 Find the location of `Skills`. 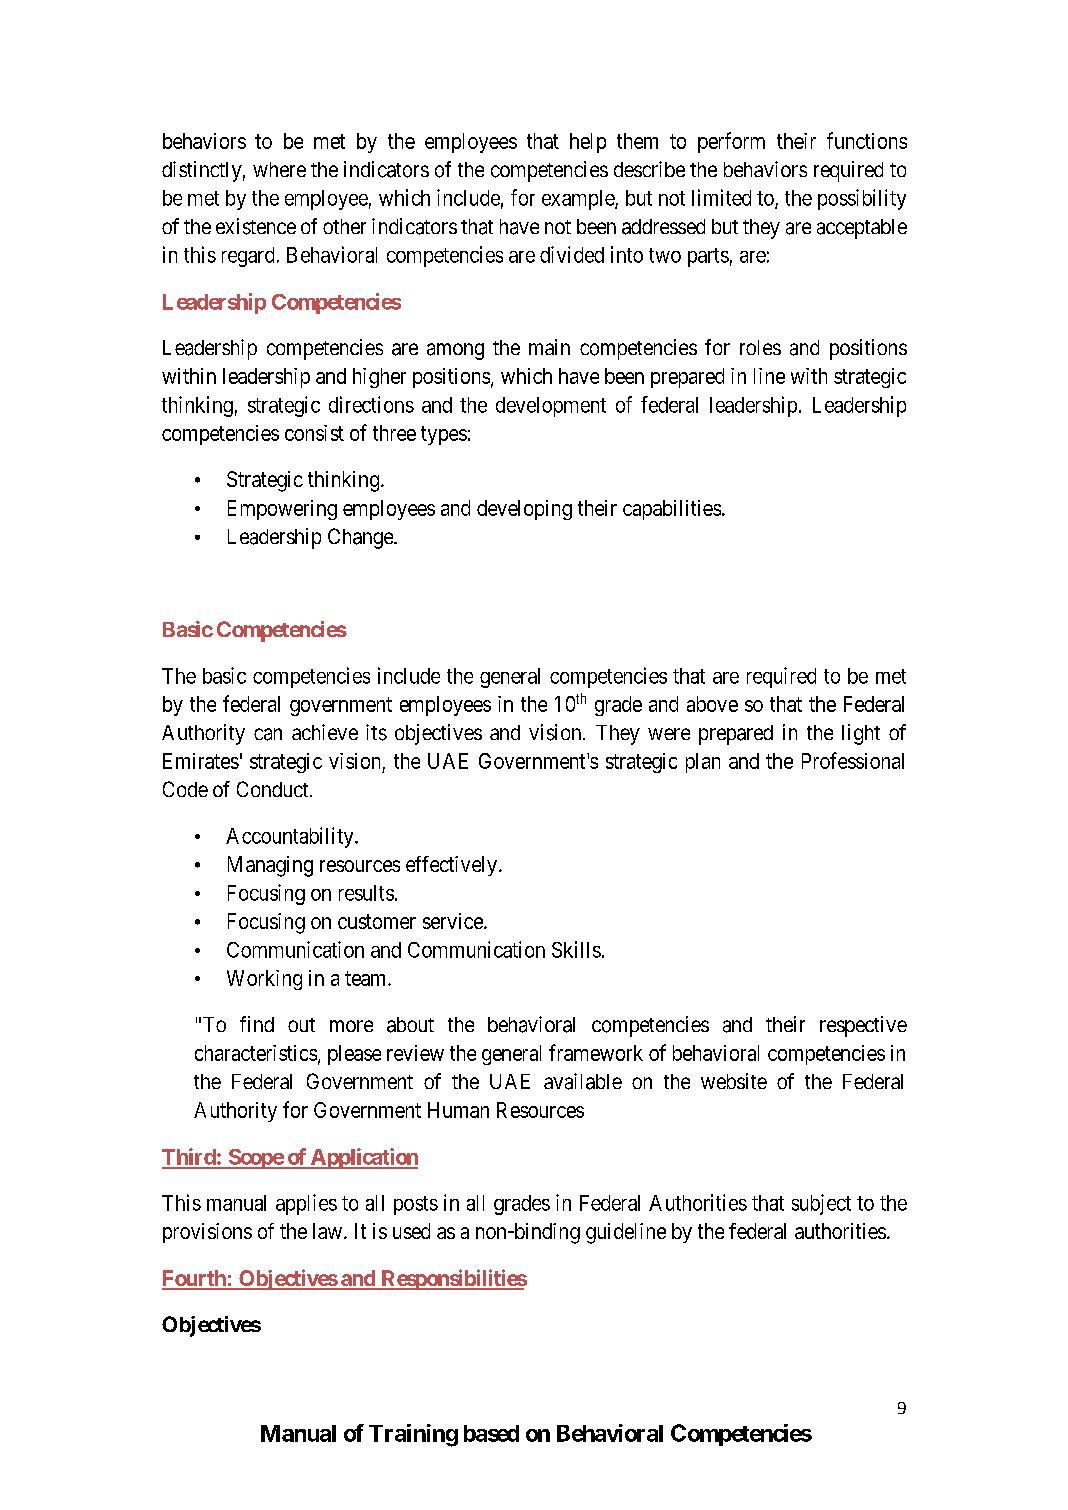

Skills is located at coordinates (576, 949).
